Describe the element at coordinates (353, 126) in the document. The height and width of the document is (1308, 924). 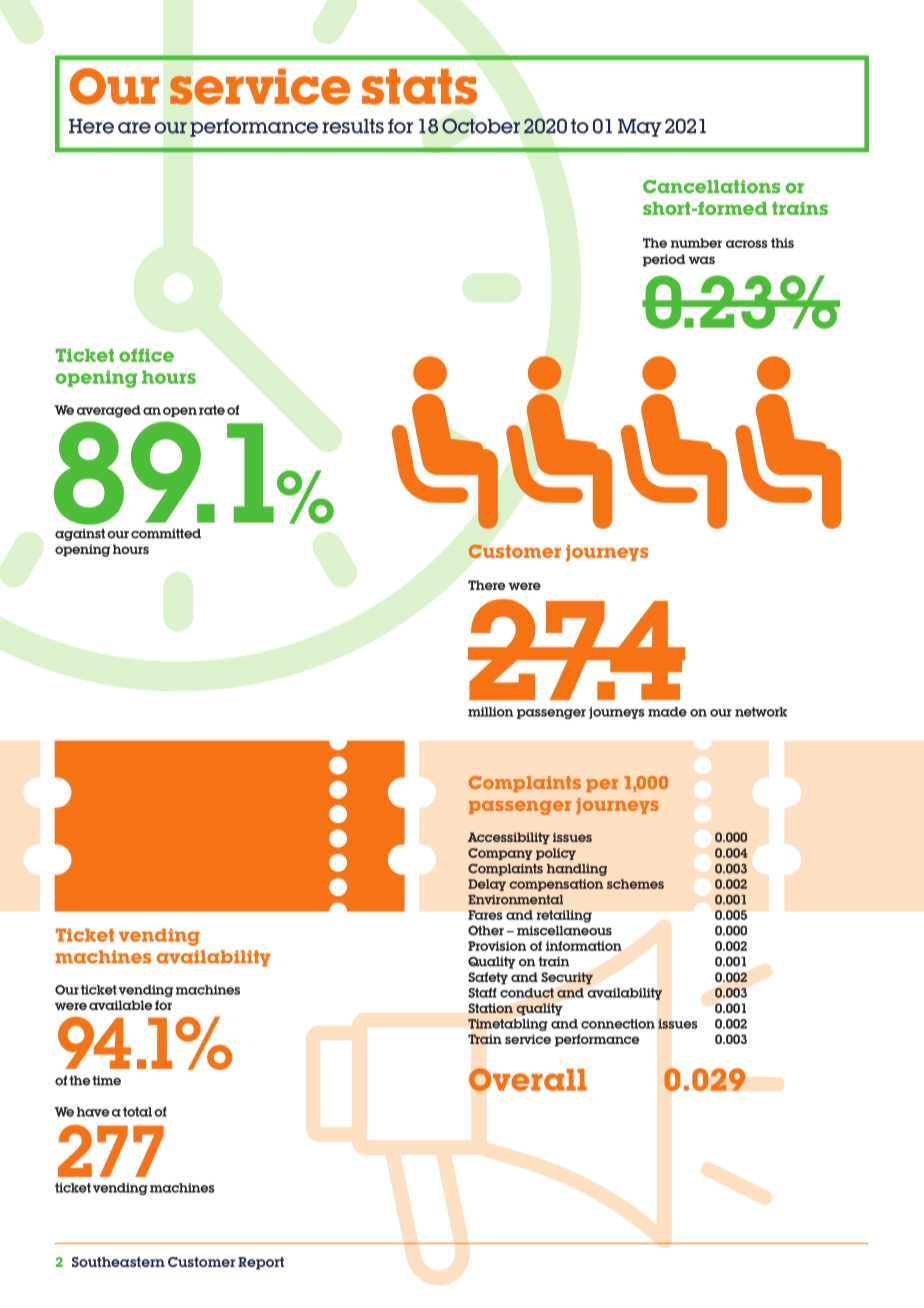
I see `results` at that location.
